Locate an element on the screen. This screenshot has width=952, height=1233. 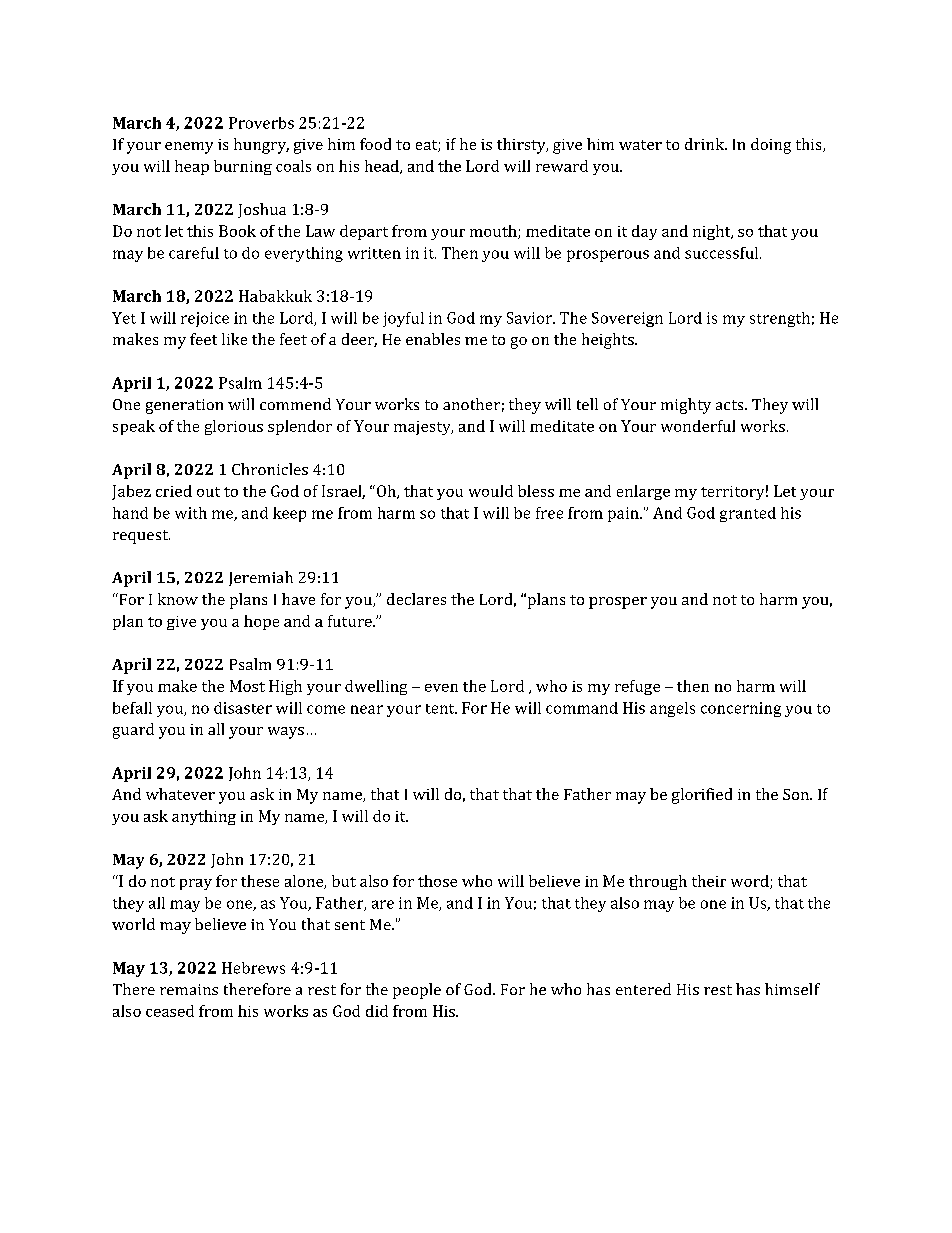
drink is located at coordinates (706, 144).
